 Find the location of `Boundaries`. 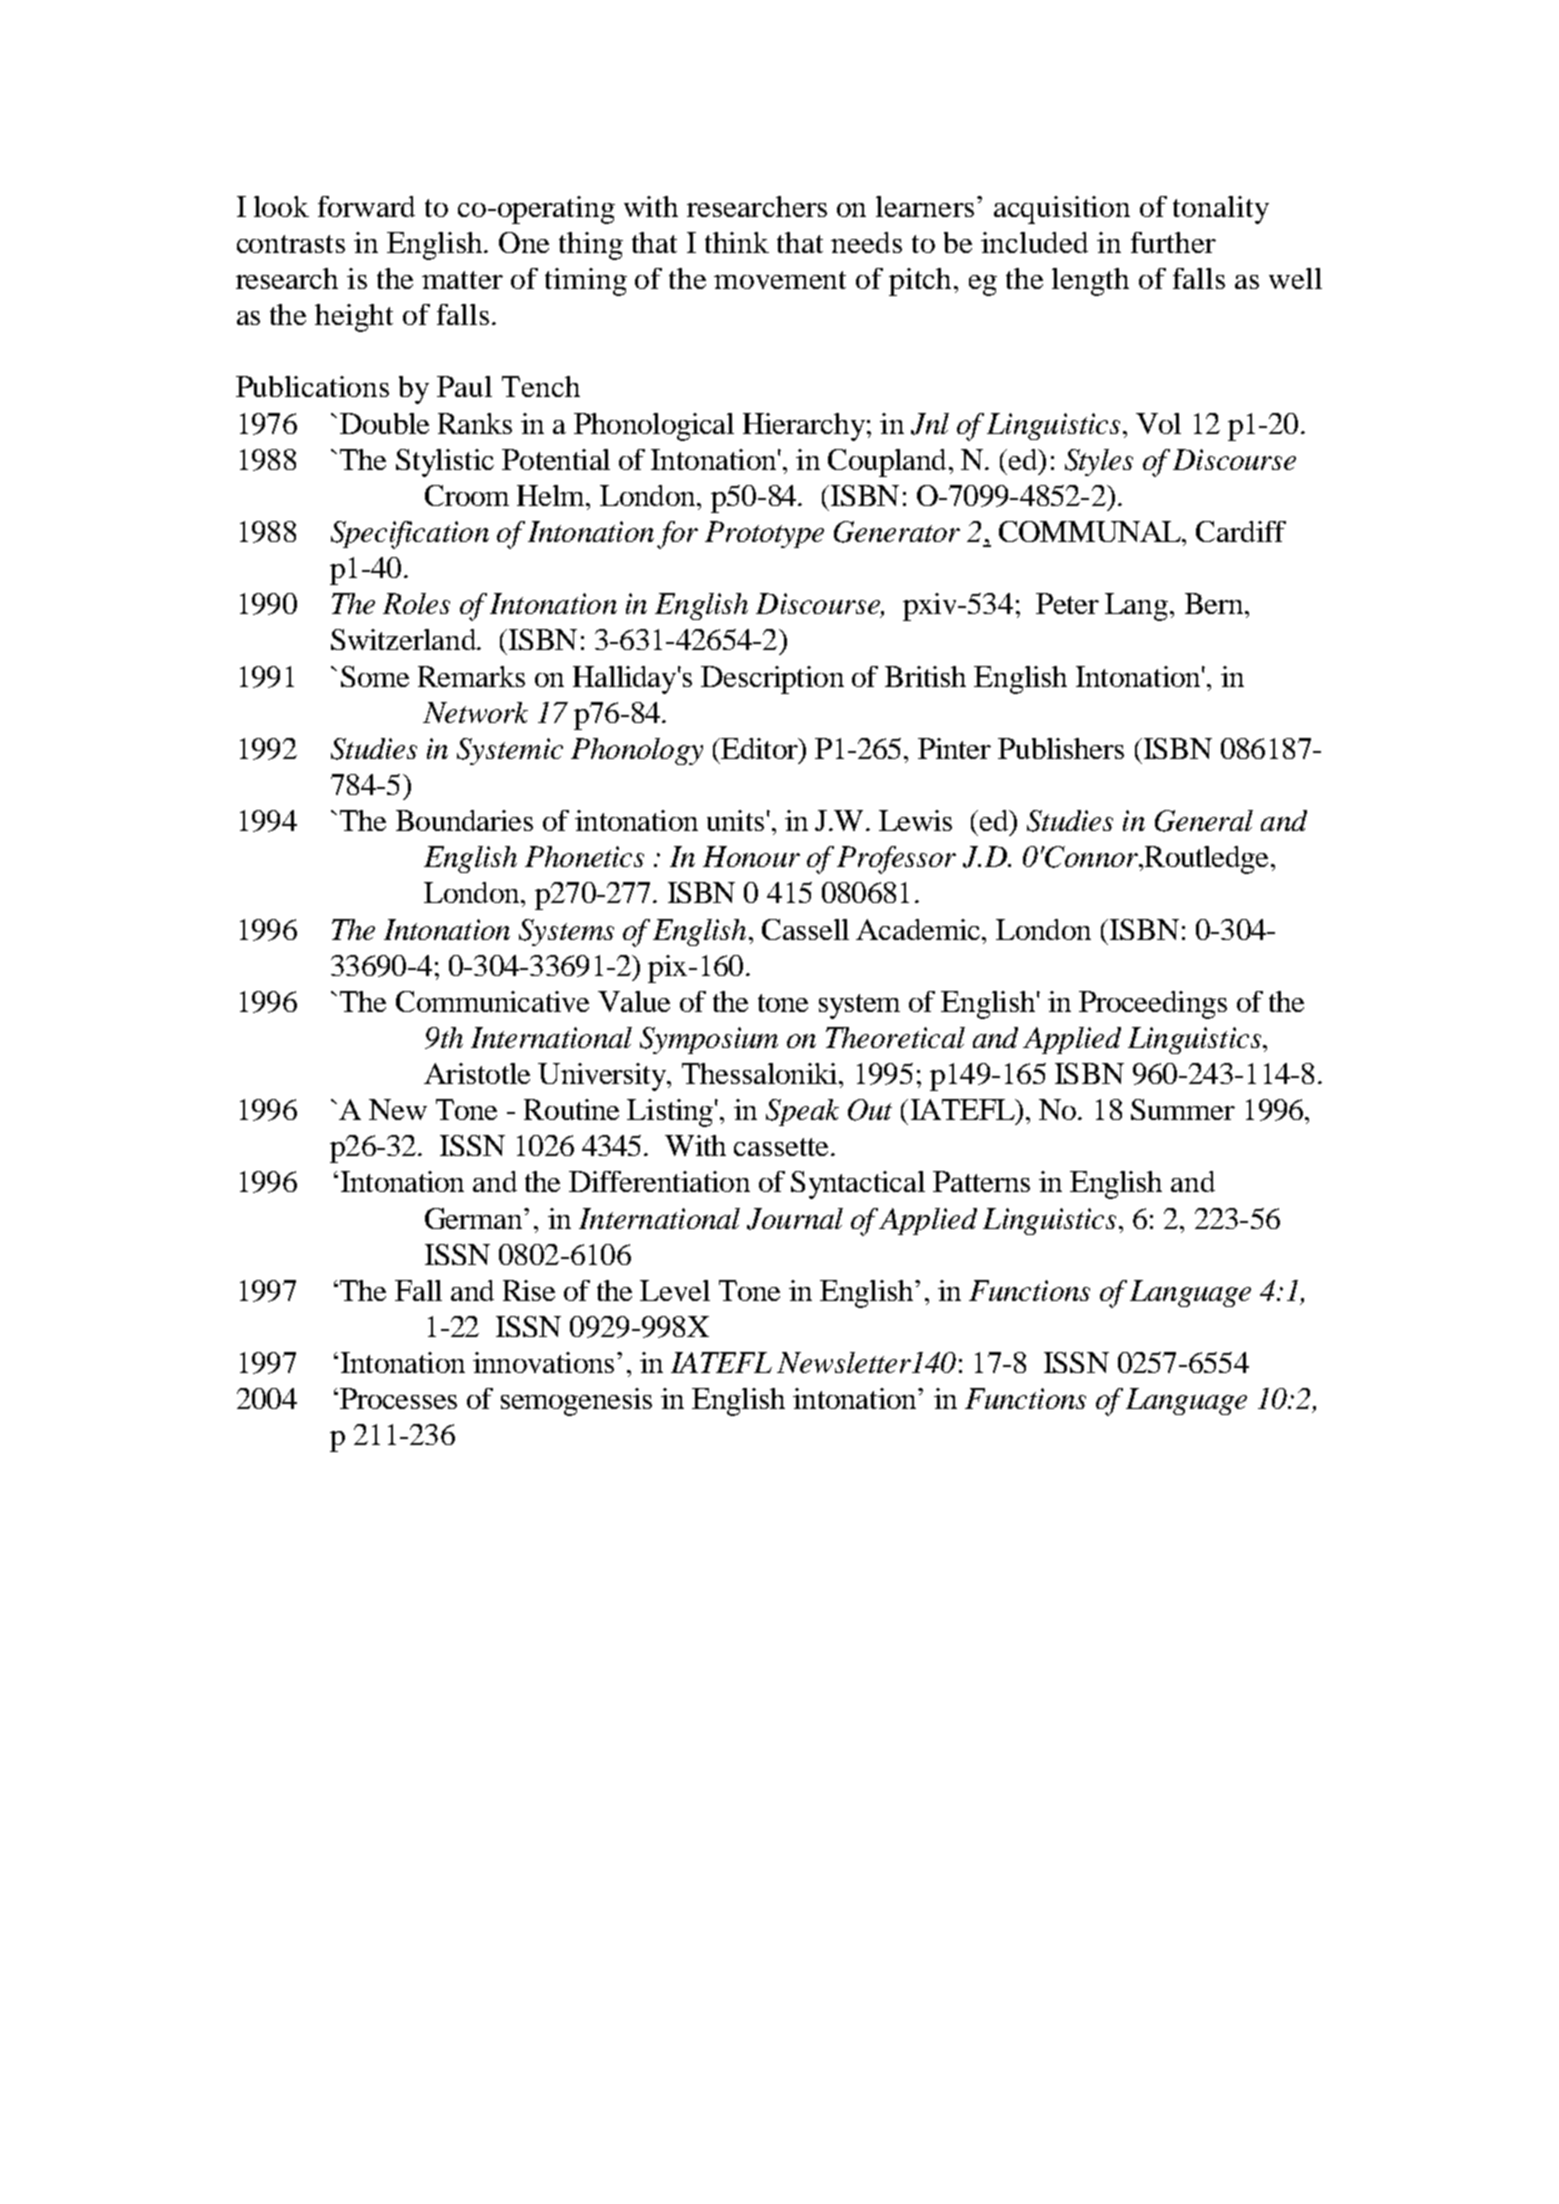

Boundaries is located at coordinates (464, 820).
